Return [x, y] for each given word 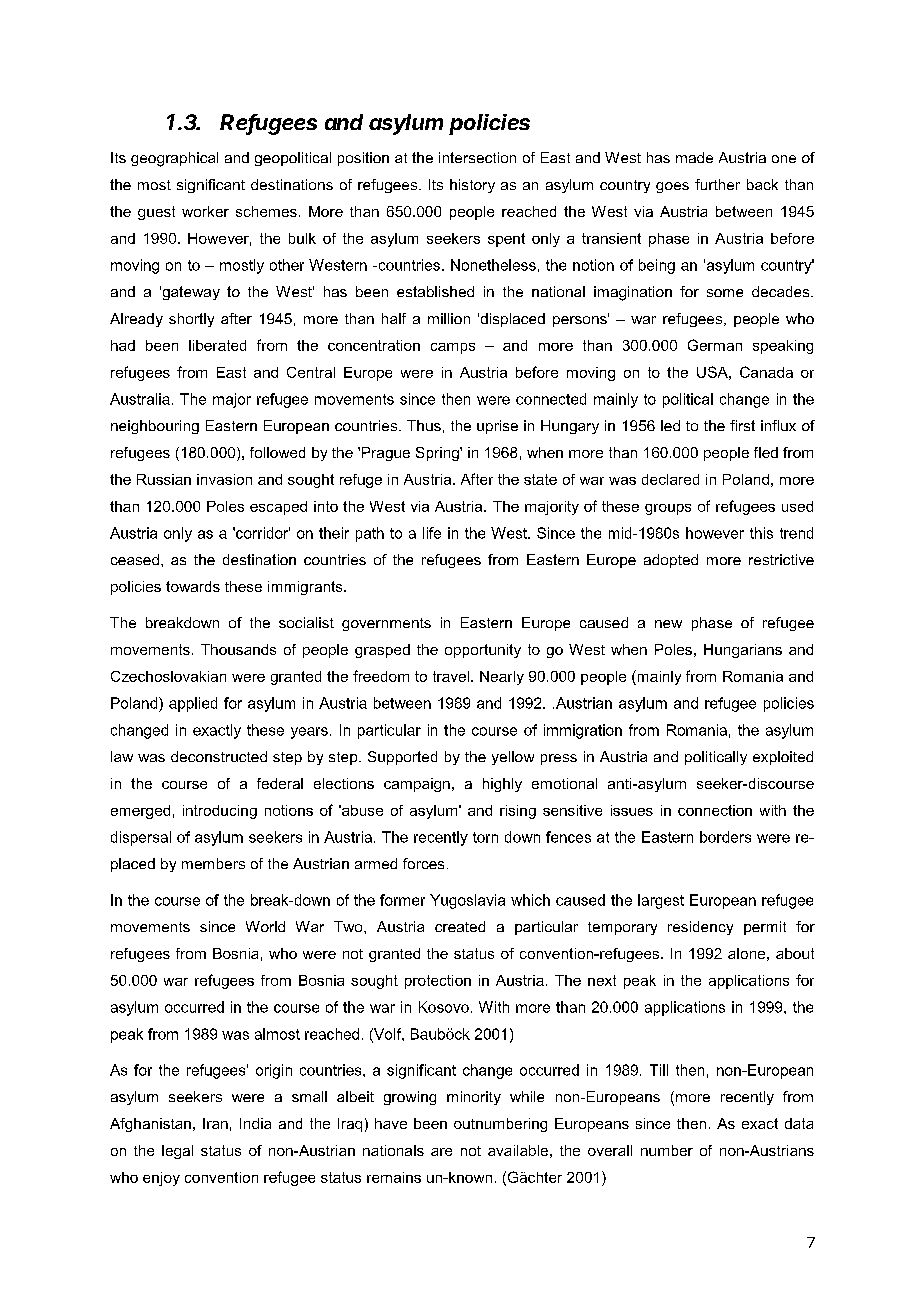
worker [205, 211]
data [799, 1123]
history [472, 186]
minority [474, 1098]
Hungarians [743, 651]
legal [177, 1152]
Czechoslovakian [168, 676]
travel [451, 676]
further [717, 184]
